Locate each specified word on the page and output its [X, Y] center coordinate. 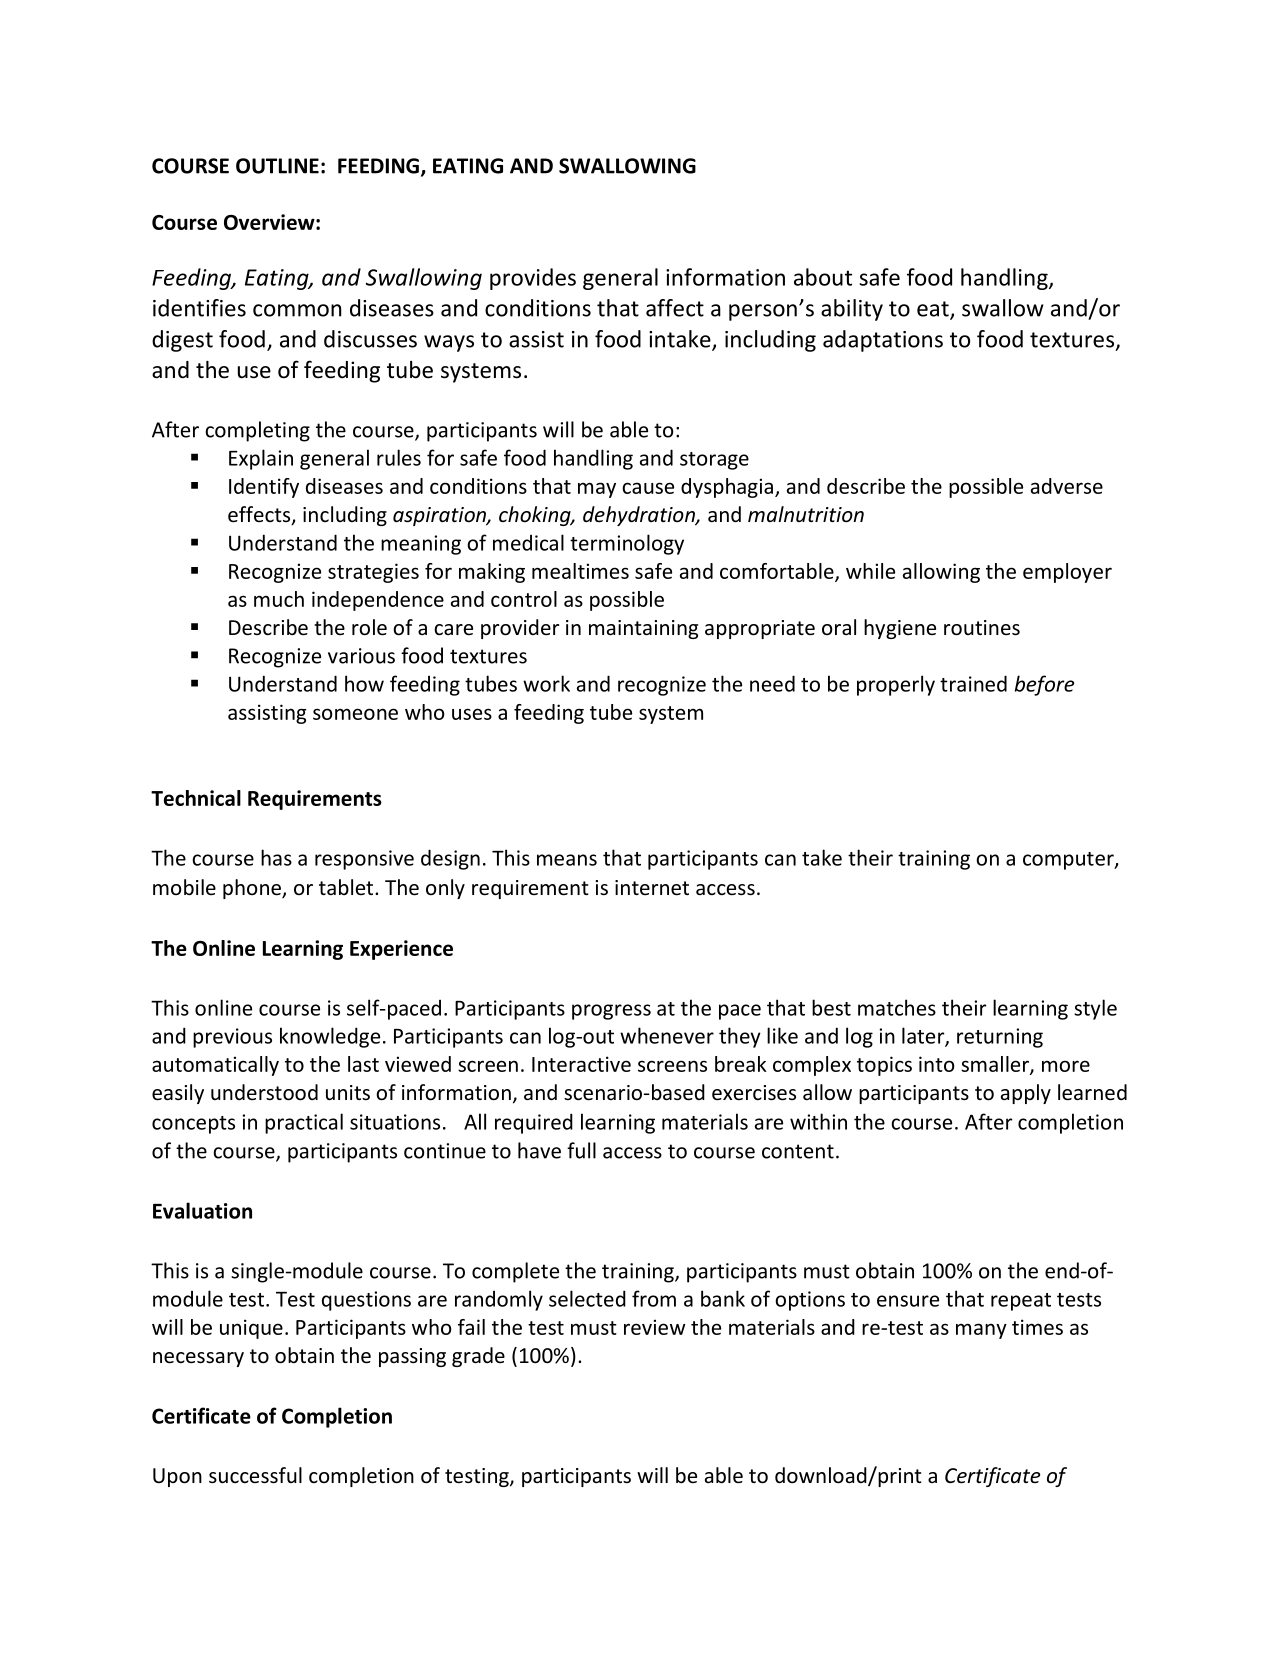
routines [982, 628]
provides [533, 279]
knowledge [330, 1037]
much [279, 599]
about [823, 277]
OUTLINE [277, 166]
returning [1000, 1038]
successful [255, 1475]
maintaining [643, 629]
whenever [667, 1035]
